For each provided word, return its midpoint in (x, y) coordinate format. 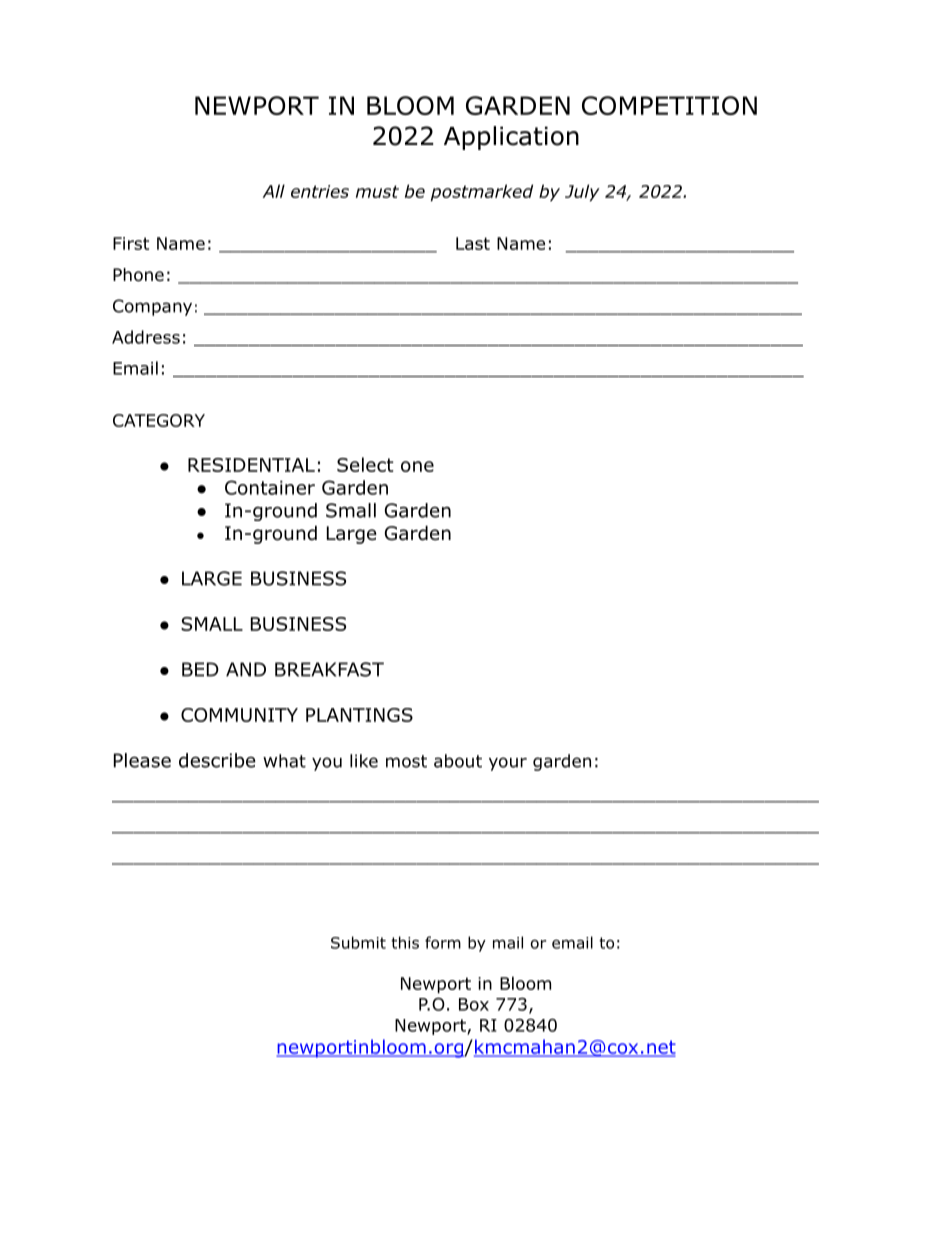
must (377, 191)
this (405, 942)
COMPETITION (669, 105)
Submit (358, 942)
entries (320, 191)
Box (474, 1004)
